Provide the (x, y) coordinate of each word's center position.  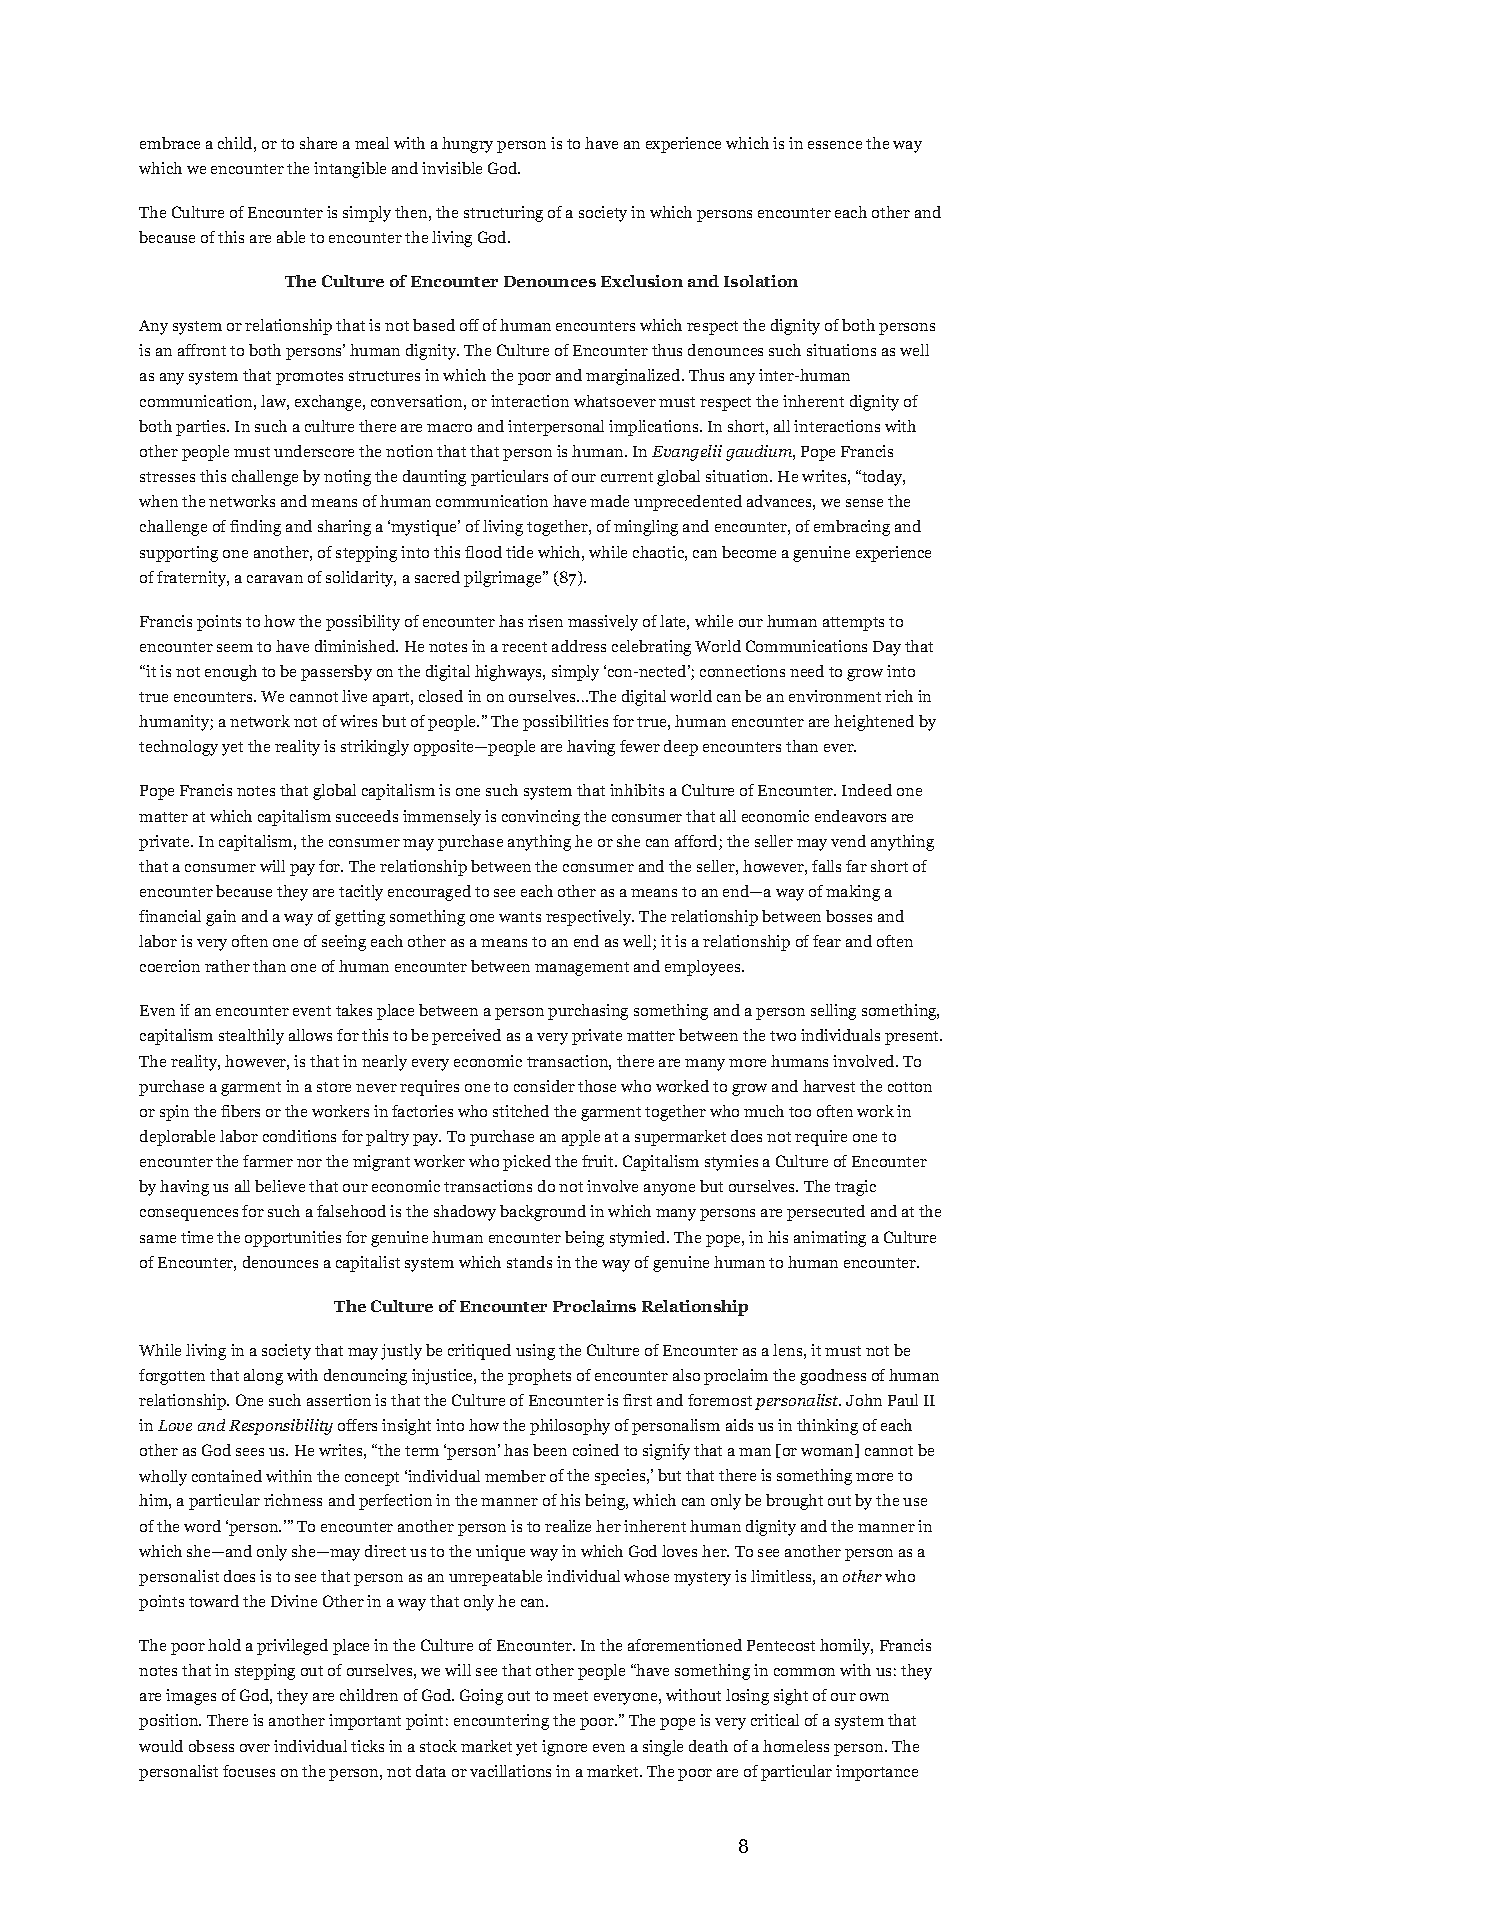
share (318, 143)
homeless (796, 1746)
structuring (503, 214)
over (255, 1748)
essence (835, 145)
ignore (564, 1748)
